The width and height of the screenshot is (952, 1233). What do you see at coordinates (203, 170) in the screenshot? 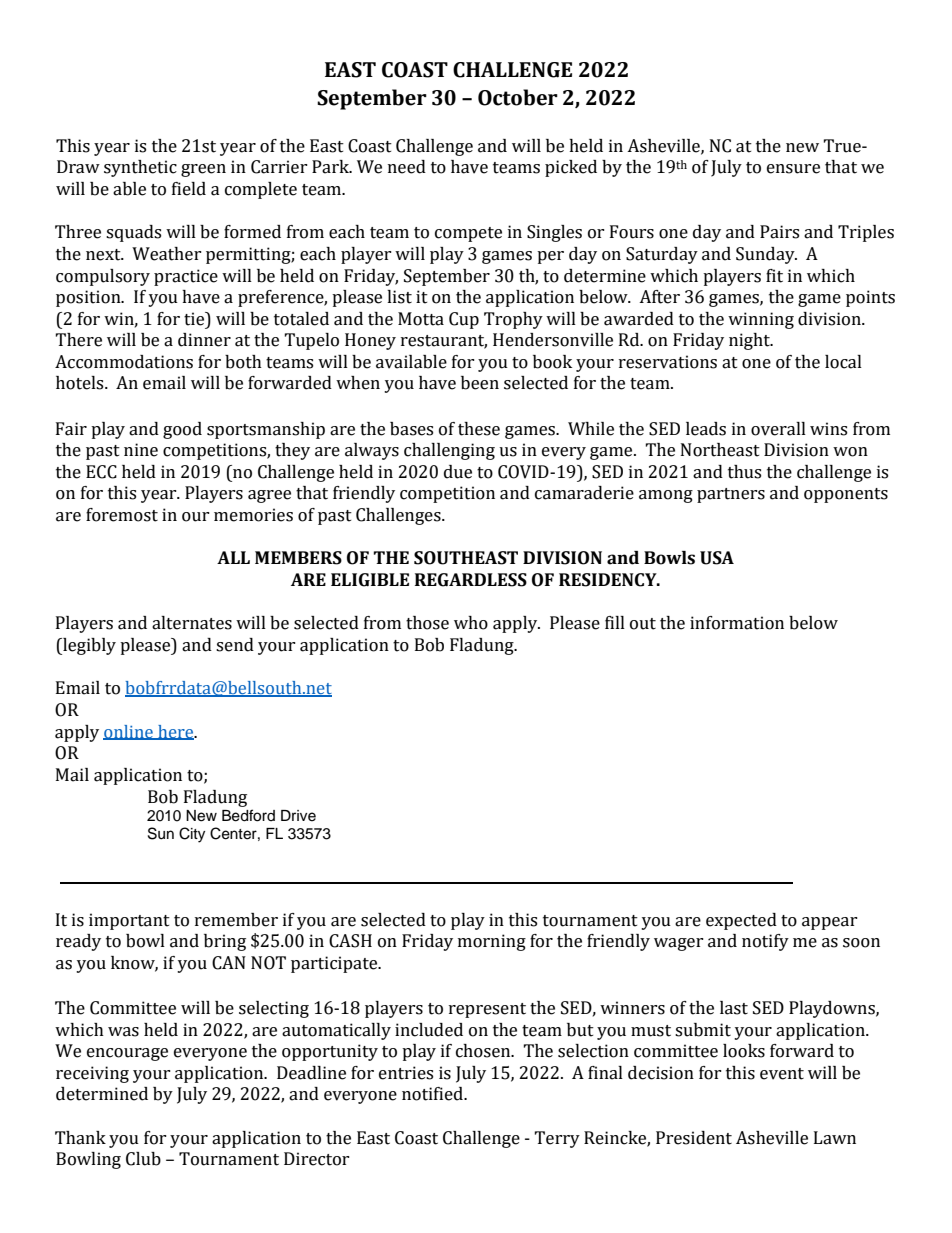
I see `green` at bounding box center [203, 170].
